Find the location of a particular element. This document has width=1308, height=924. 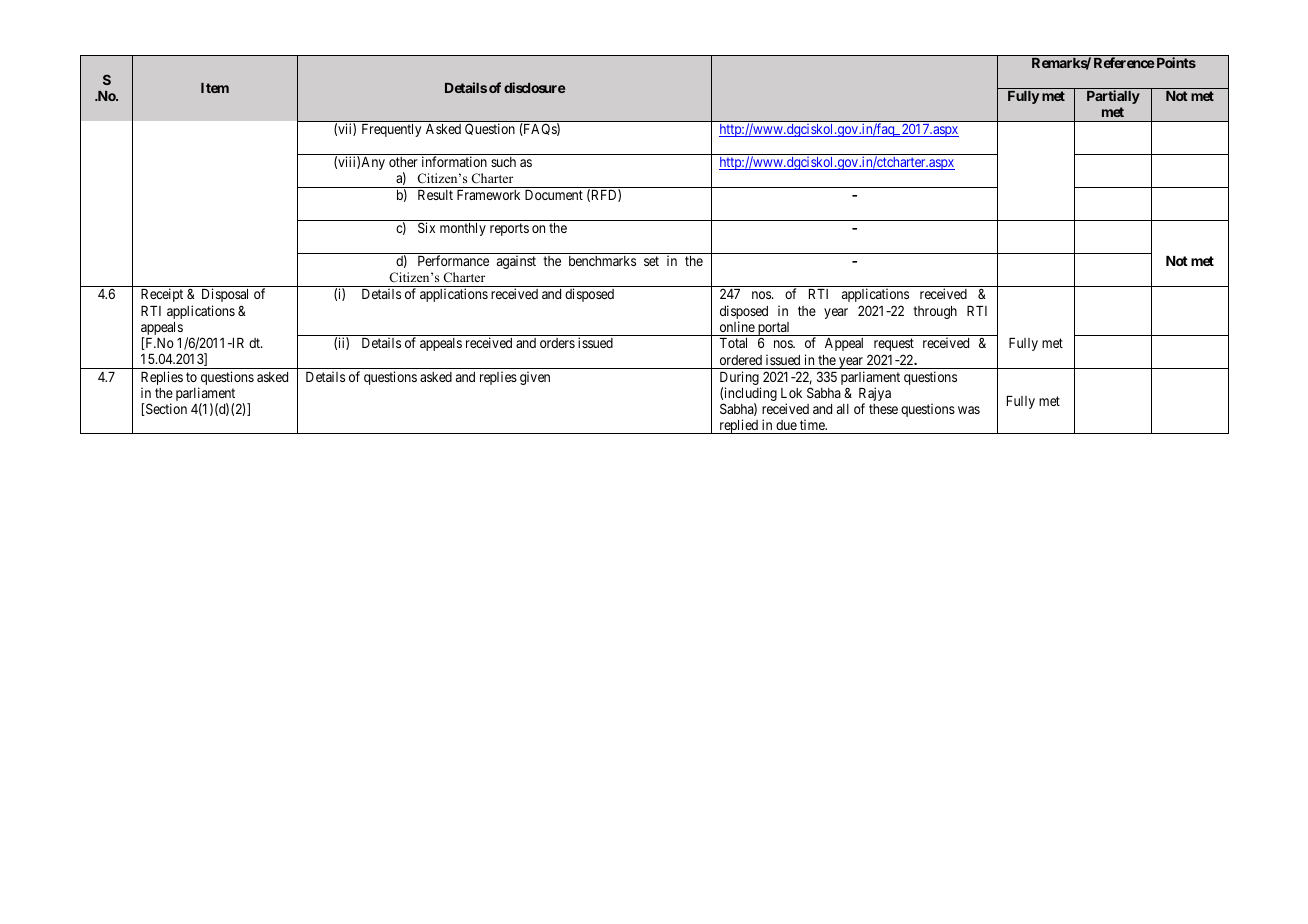

through is located at coordinates (935, 312).
